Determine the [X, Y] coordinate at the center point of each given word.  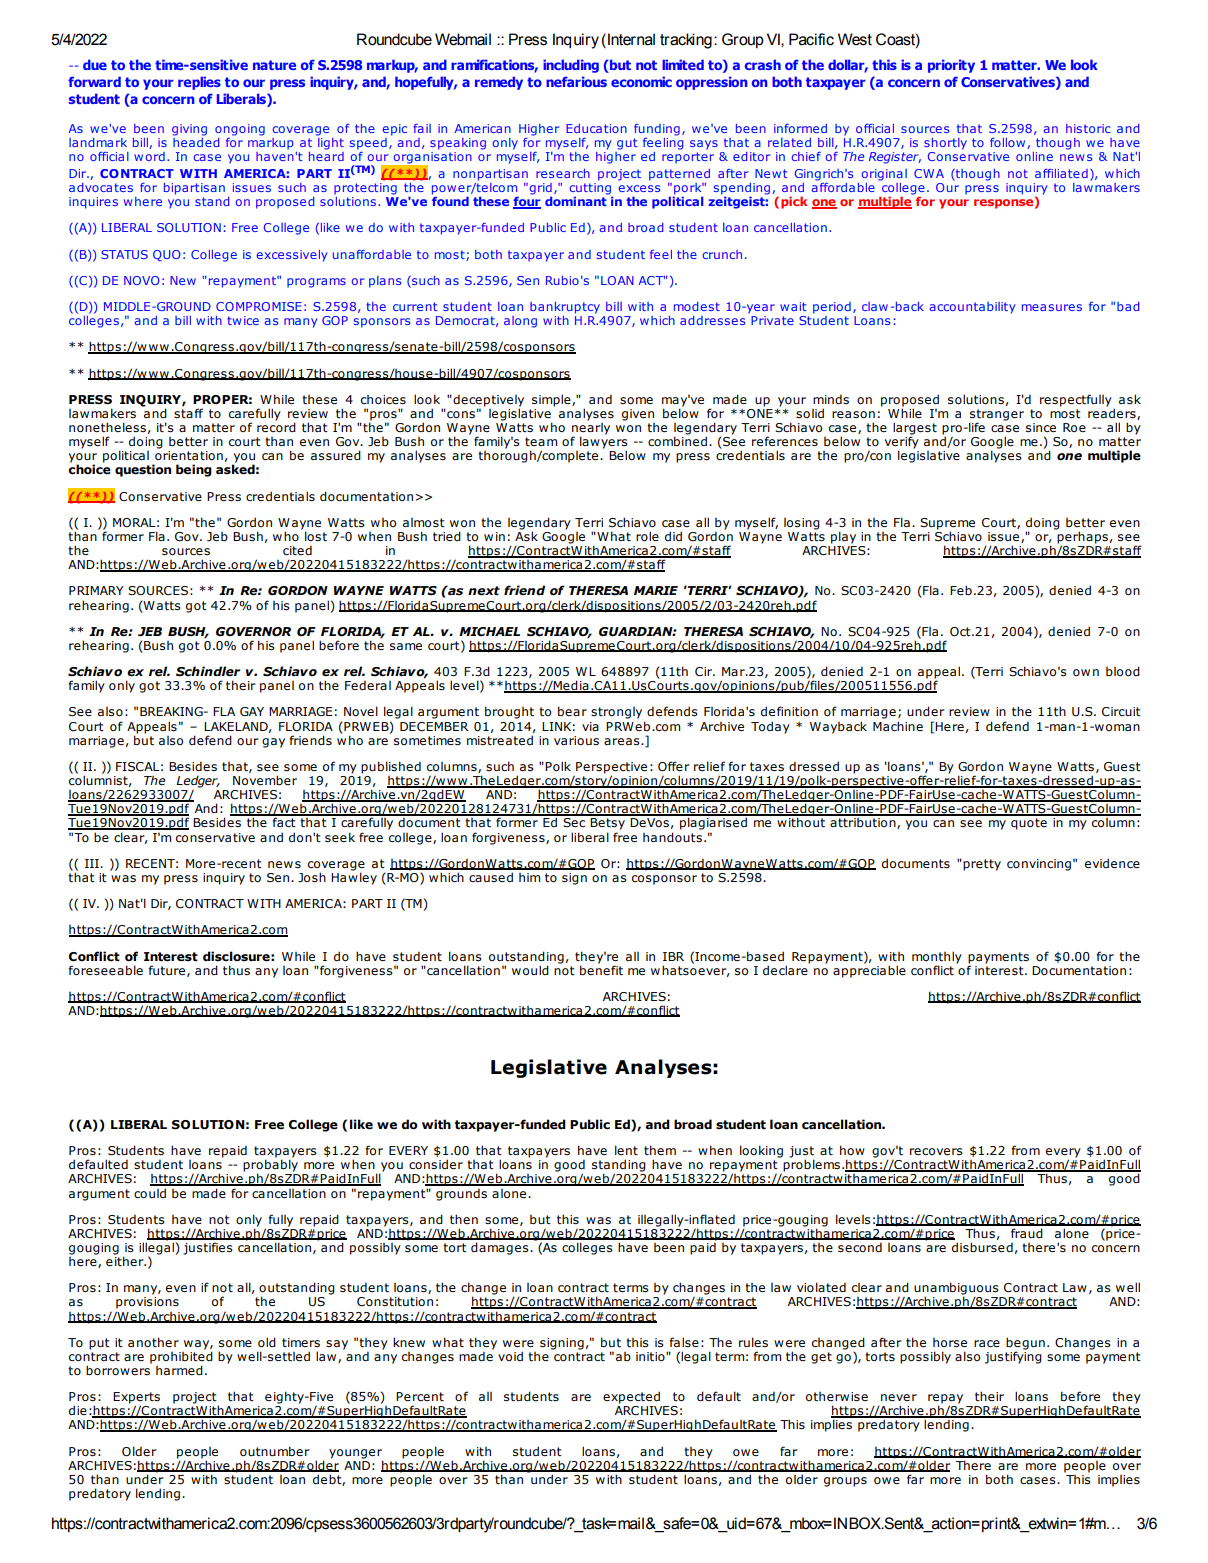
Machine [898, 726]
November [265, 780]
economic [641, 81]
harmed [179, 1370]
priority [951, 66]
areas [623, 742]
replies [199, 83]
